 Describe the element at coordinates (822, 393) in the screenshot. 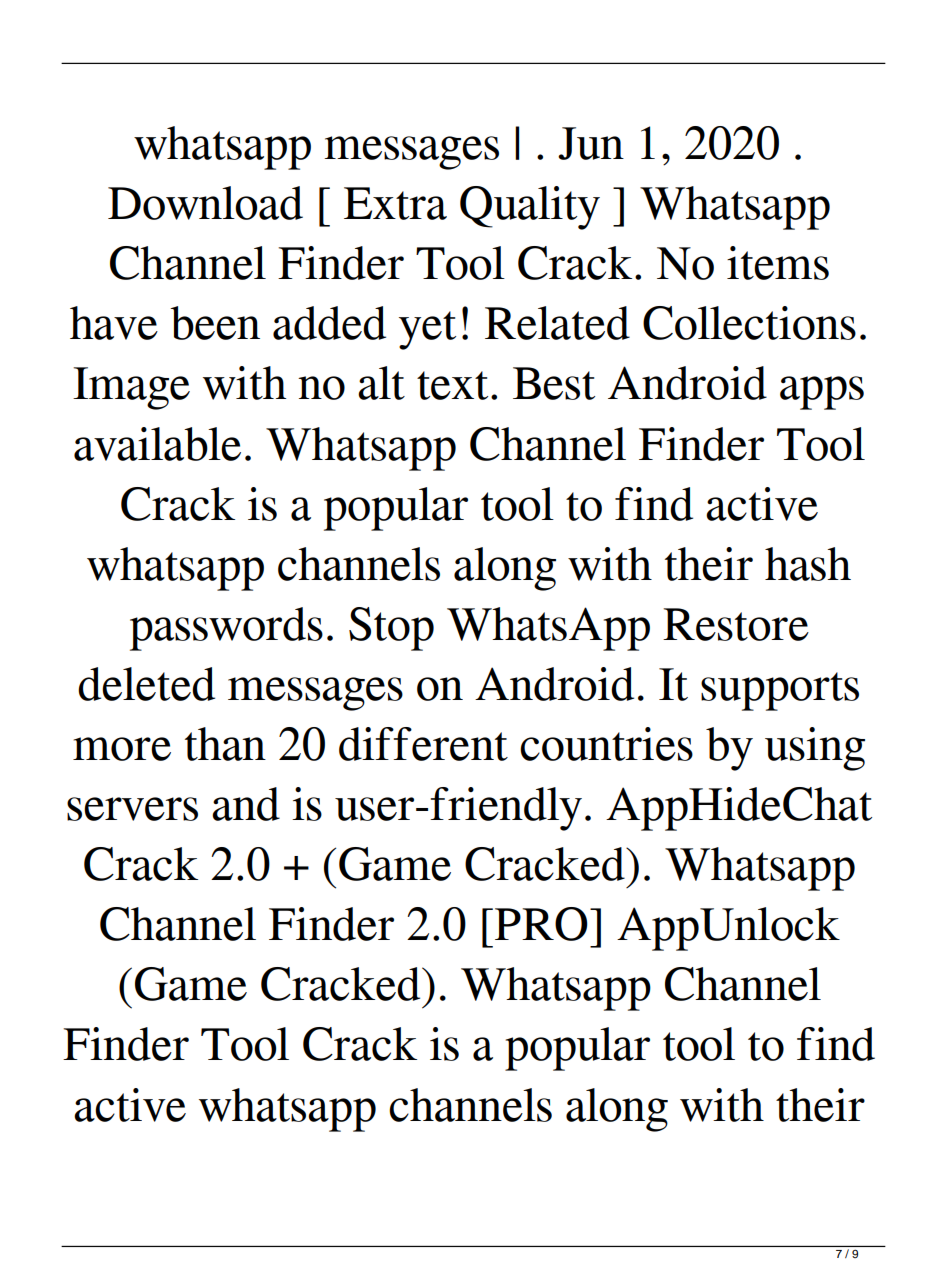

I see `apps` at that location.
